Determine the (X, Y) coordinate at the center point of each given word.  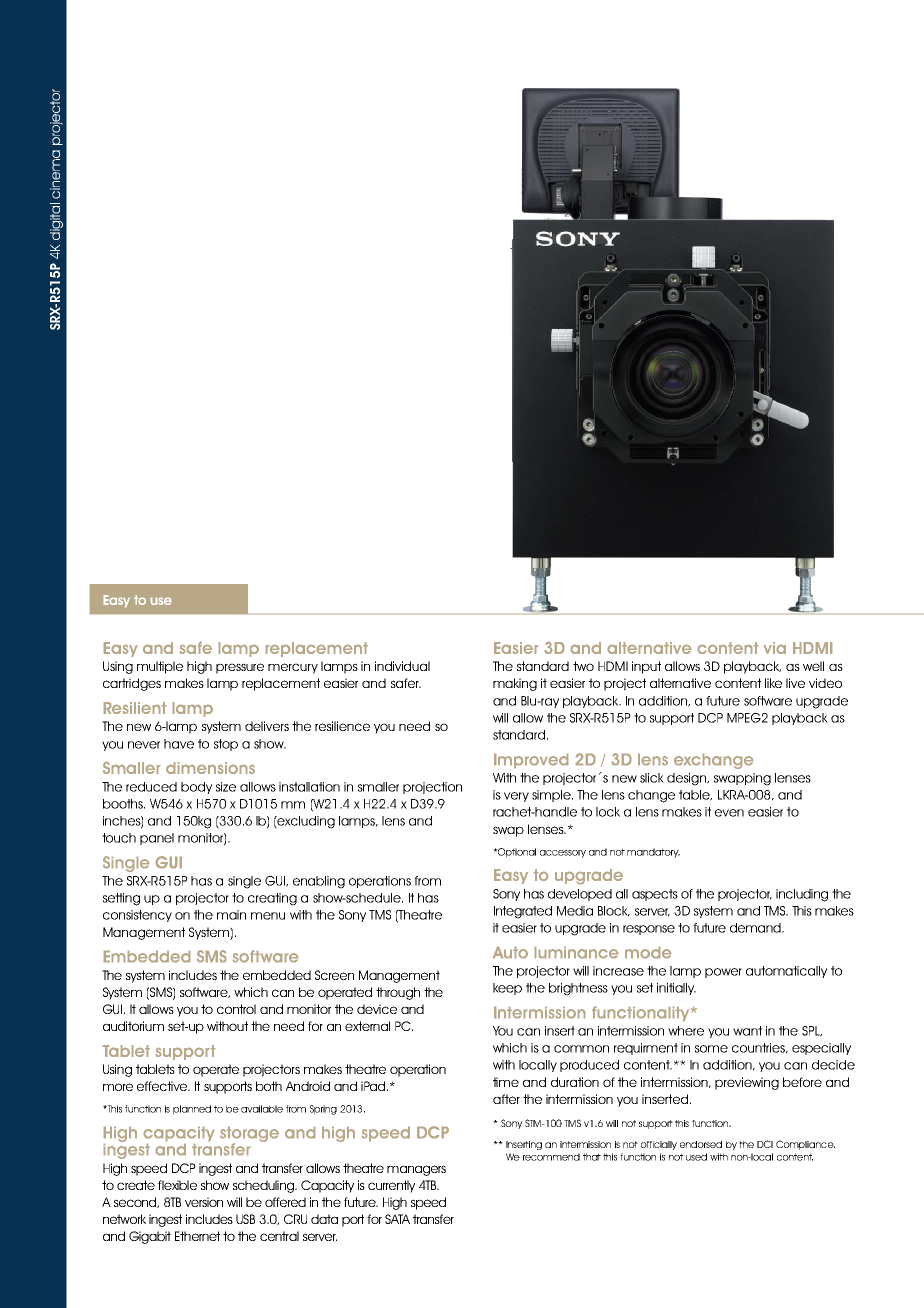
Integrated (523, 912)
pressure (240, 668)
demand (756, 928)
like (773, 683)
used (696, 1157)
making (515, 684)
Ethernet (197, 1236)
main (231, 915)
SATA (397, 1219)
